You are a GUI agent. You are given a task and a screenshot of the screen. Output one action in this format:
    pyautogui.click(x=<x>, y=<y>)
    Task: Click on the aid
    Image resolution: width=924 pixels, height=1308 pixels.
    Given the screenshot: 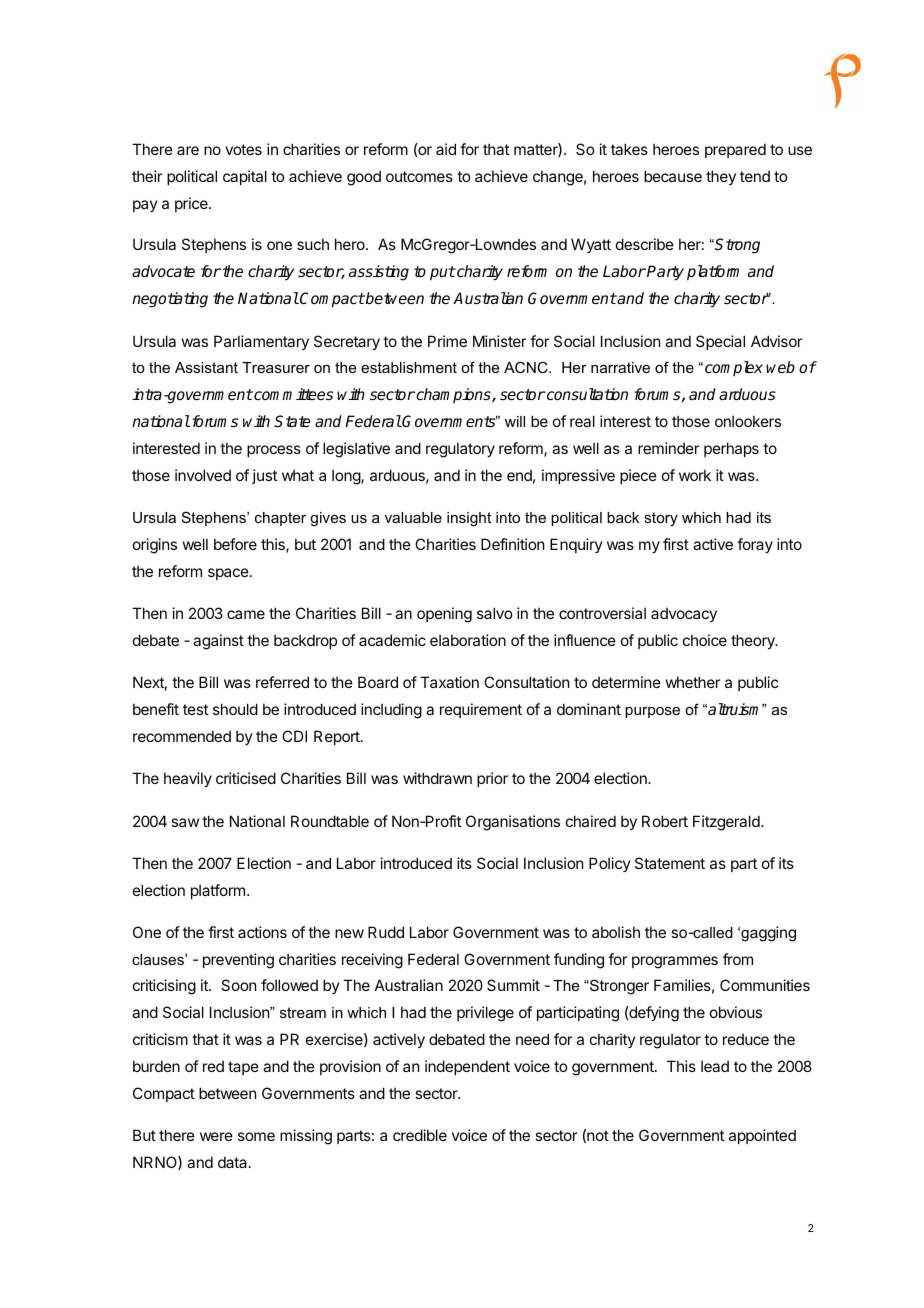 What is the action you would take?
    pyautogui.click(x=446, y=149)
